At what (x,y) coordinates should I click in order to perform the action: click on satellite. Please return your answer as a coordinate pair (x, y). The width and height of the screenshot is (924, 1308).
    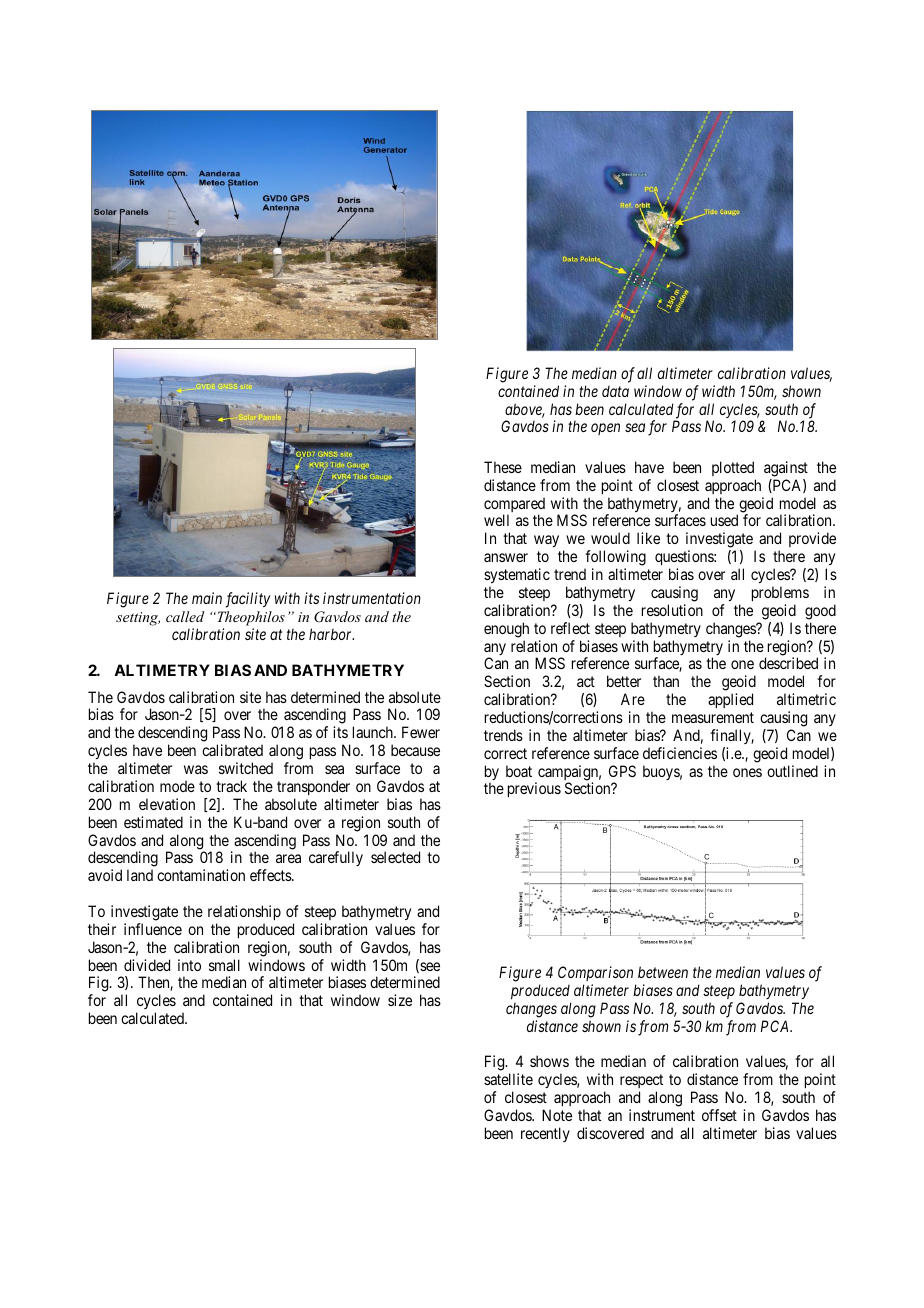
    Looking at the image, I should click on (508, 1079).
